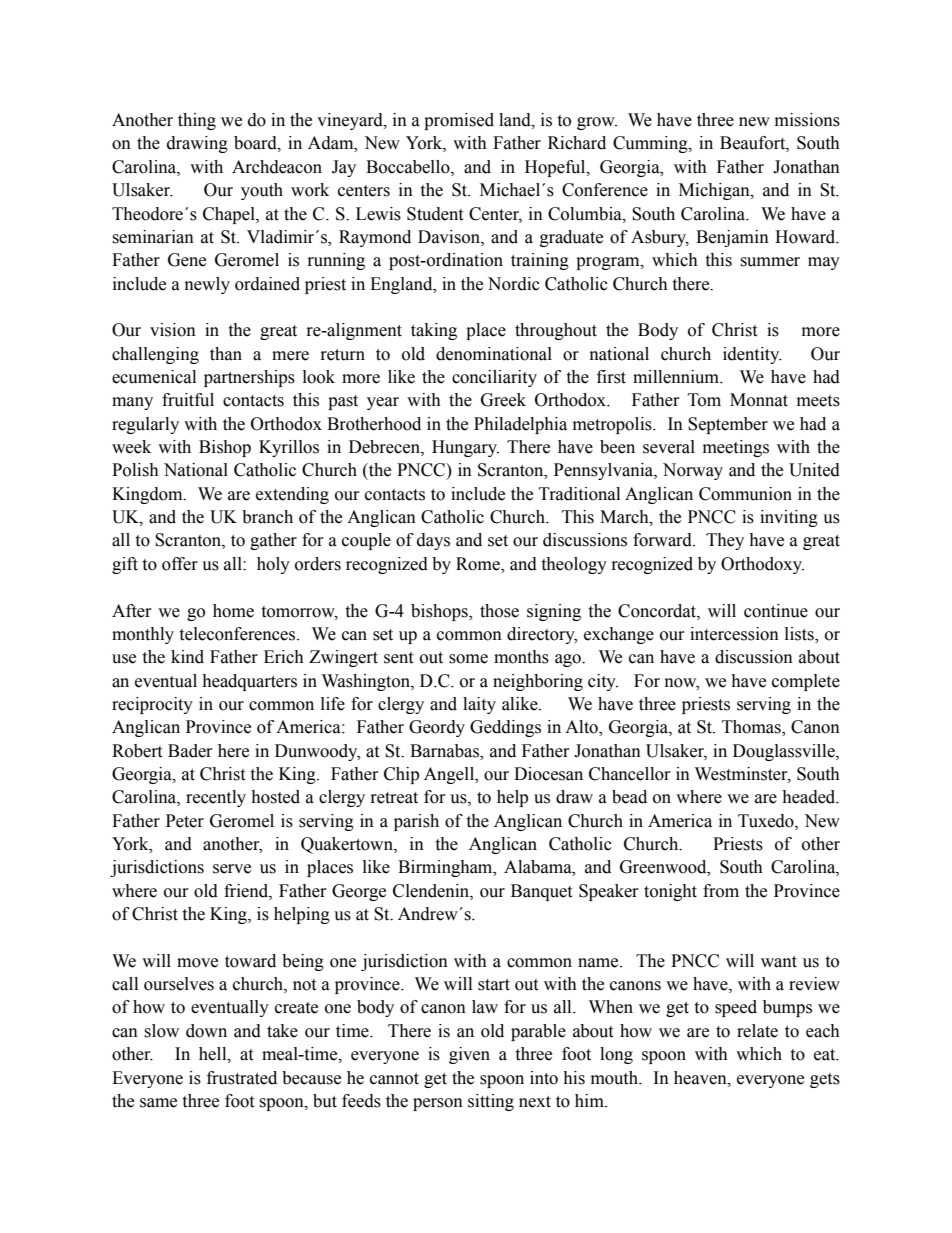  What do you see at coordinates (715, 191) in the screenshot?
I see `Michigan` at bounding box center [715, 191].
